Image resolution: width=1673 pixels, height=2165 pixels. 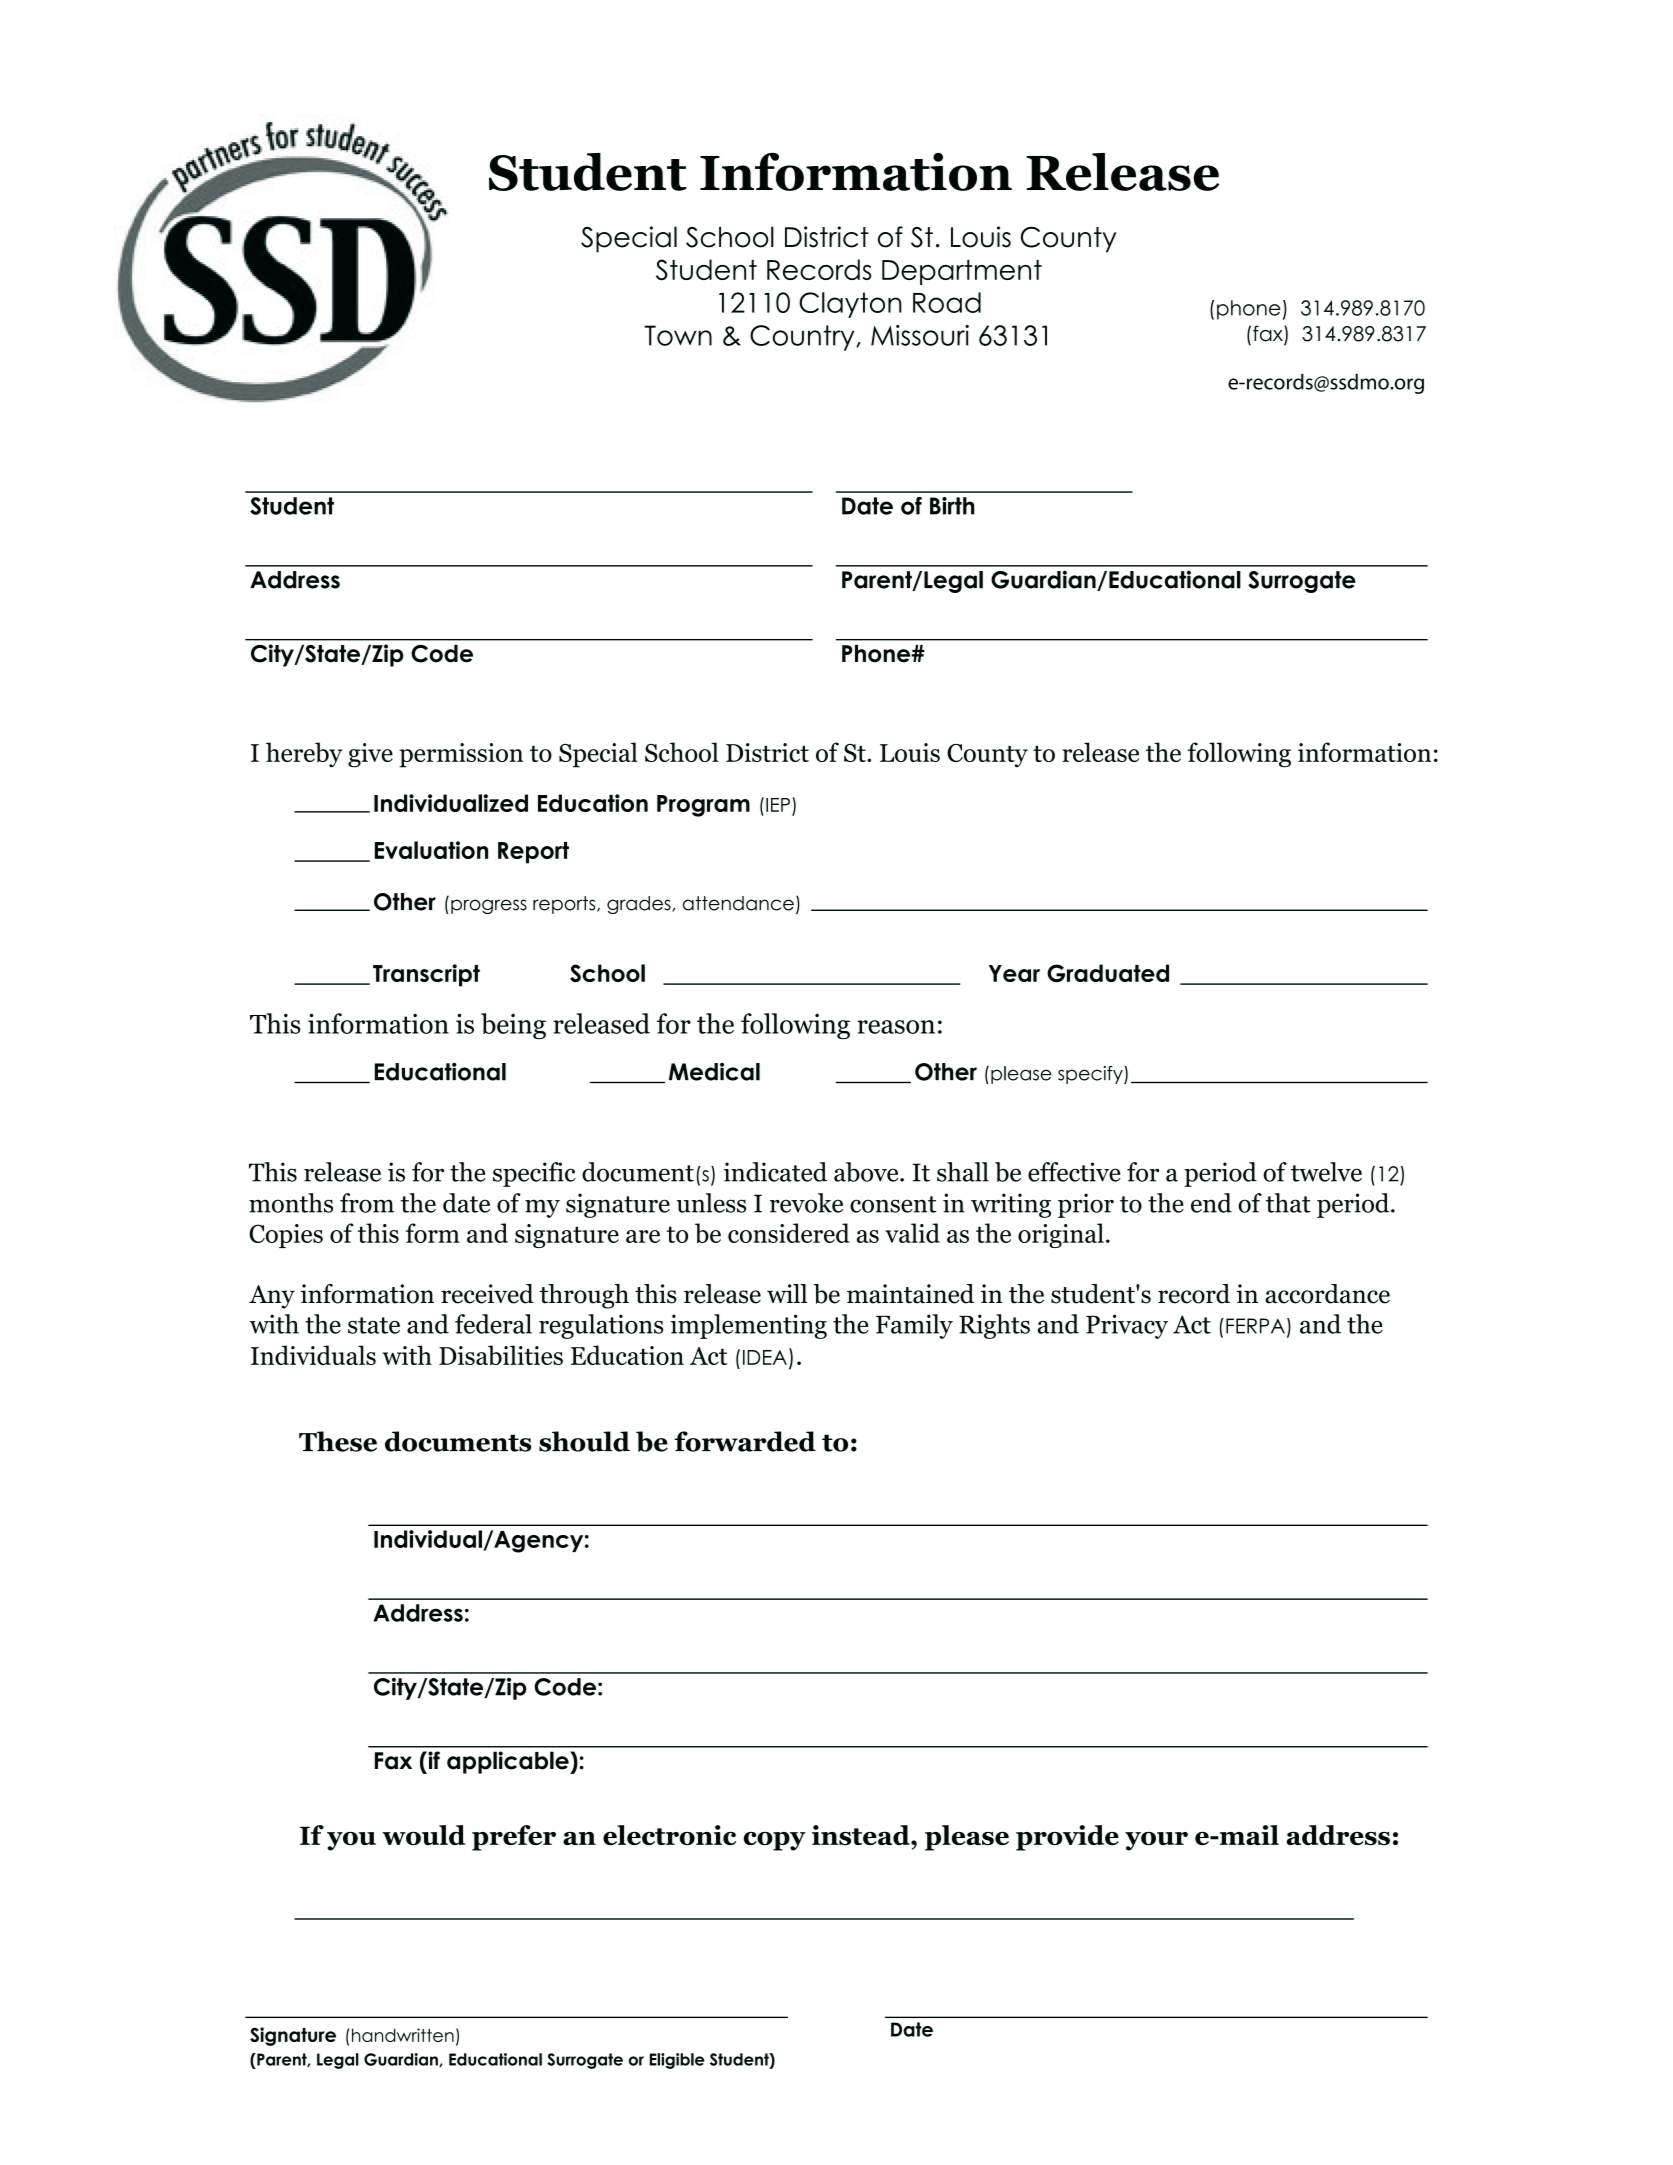 What do you see at coordinates (775, 1172) in the image?
I see `indicated` at bounding box center [775, 1172].
